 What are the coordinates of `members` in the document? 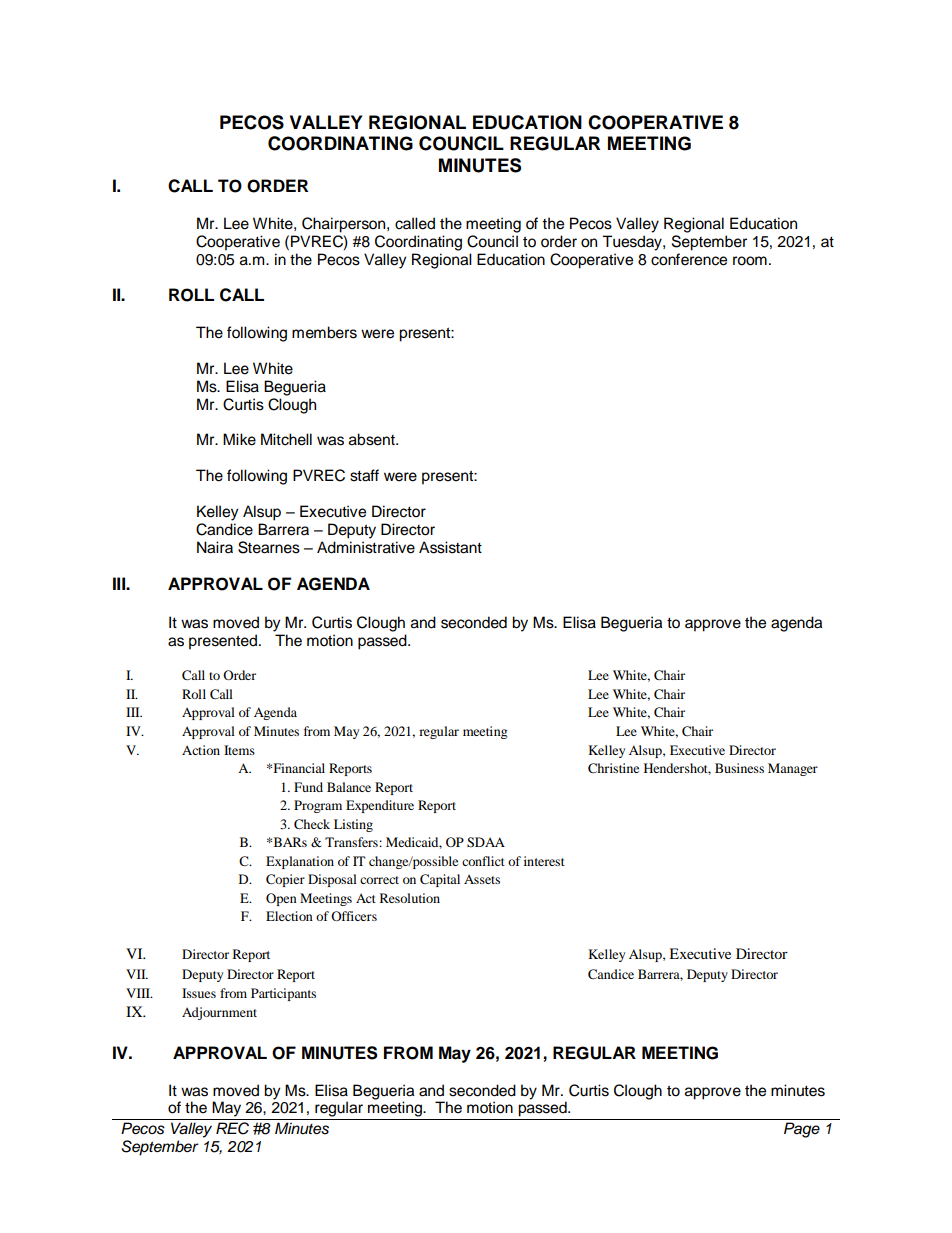 It's located at (324, 332).
